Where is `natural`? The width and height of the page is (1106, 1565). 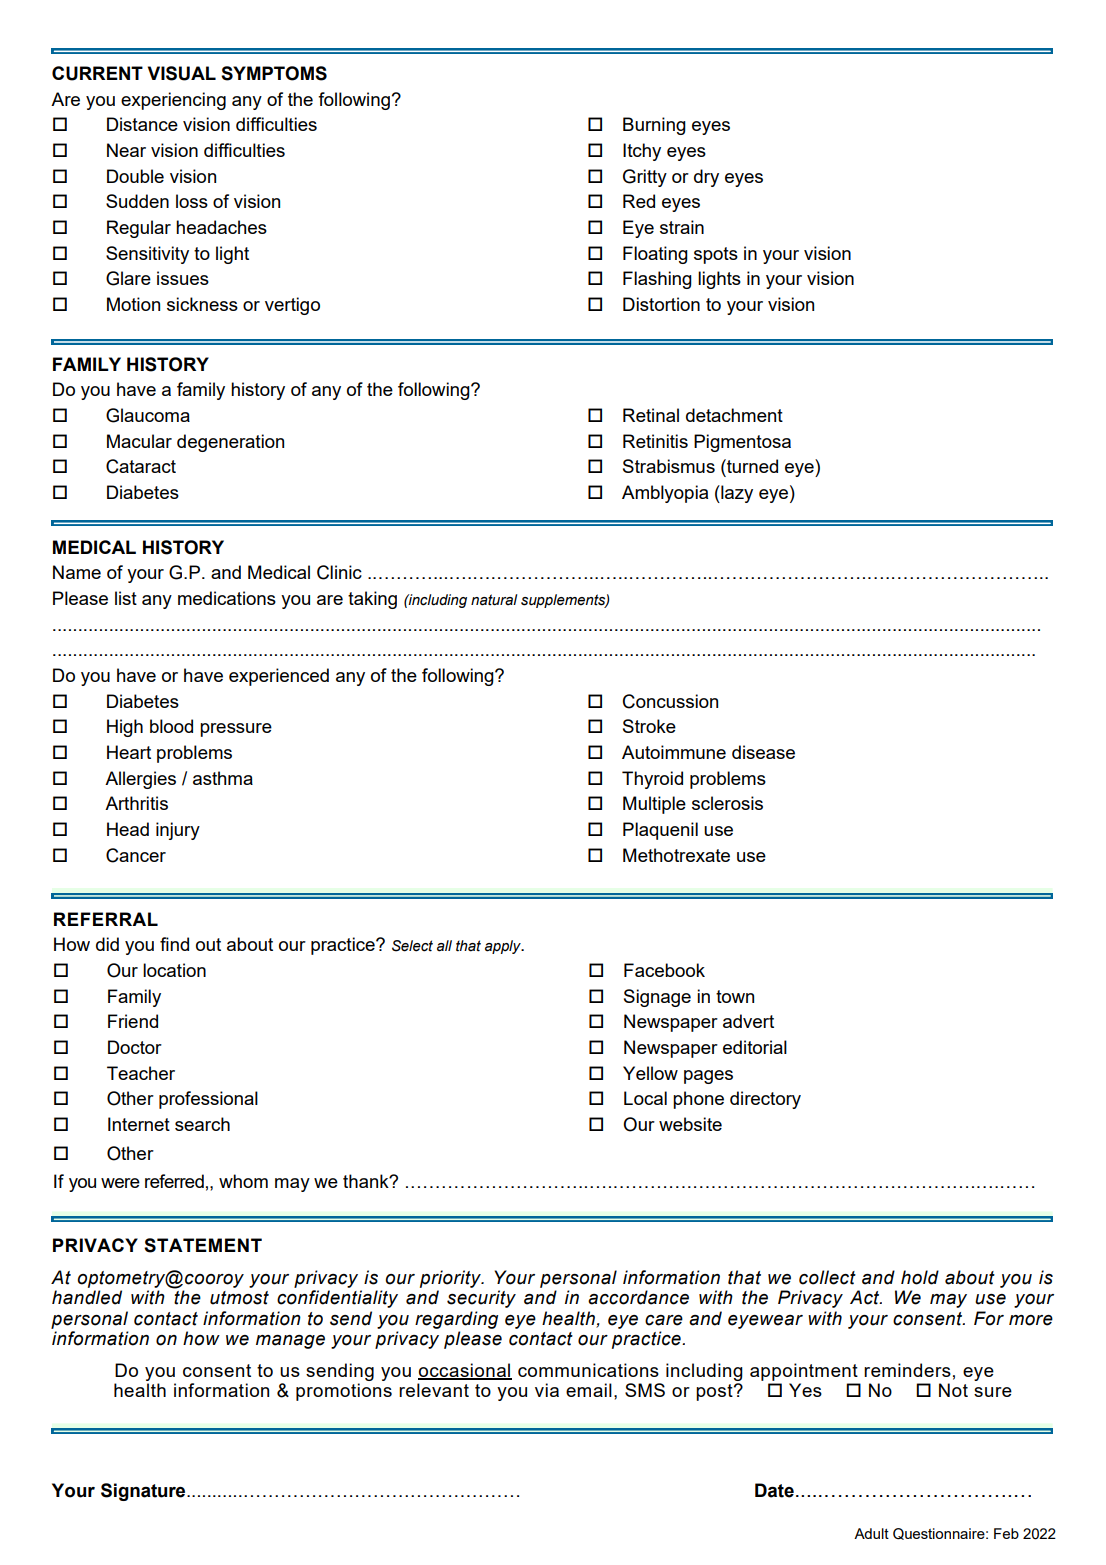 natural is located at coordinates (494, 600).
